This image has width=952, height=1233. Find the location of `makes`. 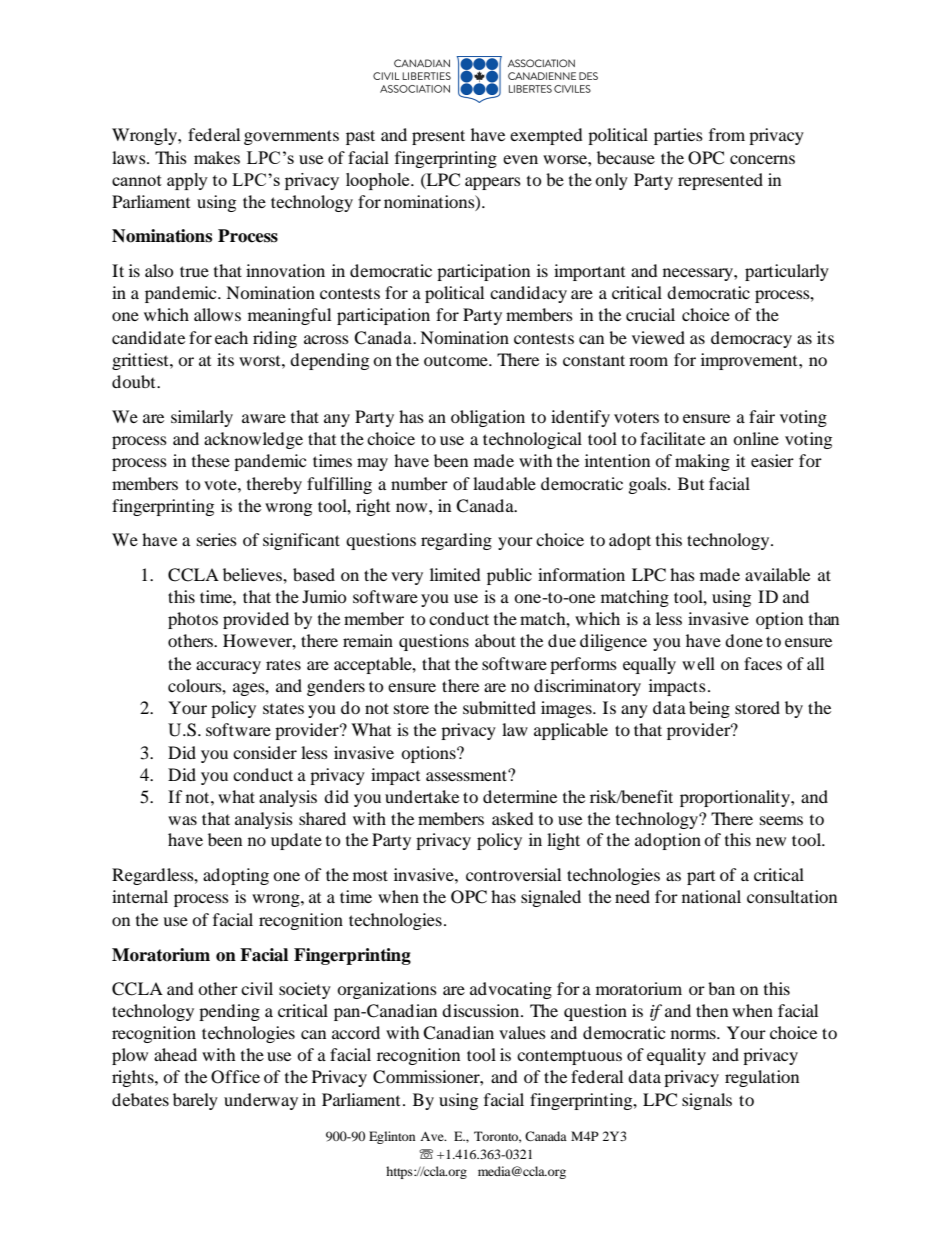

makes is located at coordinates (217, 157).
